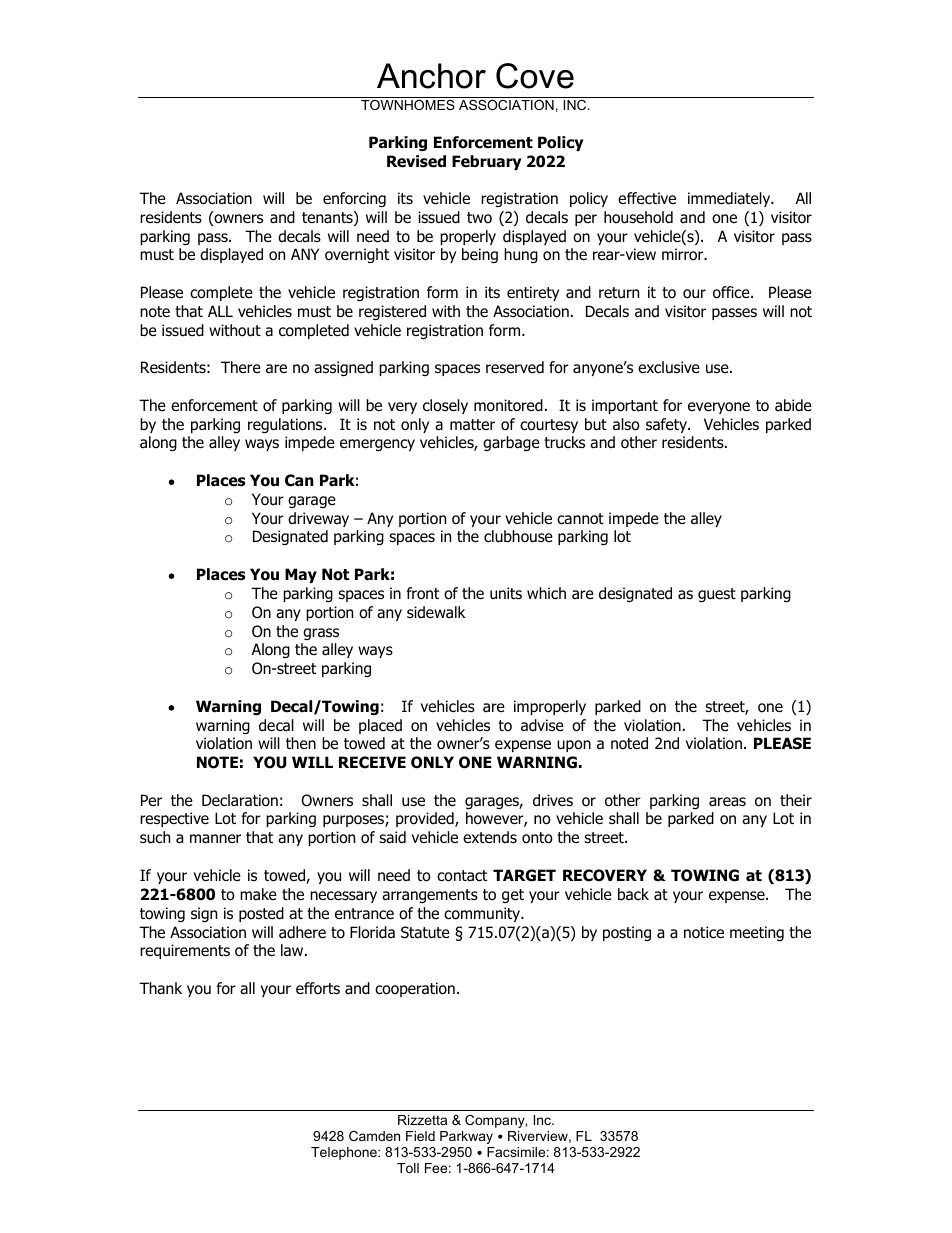 The height and width of the document is (1233, 952). What do you see at coordinates (717, 595) in the document?
I see `guest` at bounding box center [717, 595].
